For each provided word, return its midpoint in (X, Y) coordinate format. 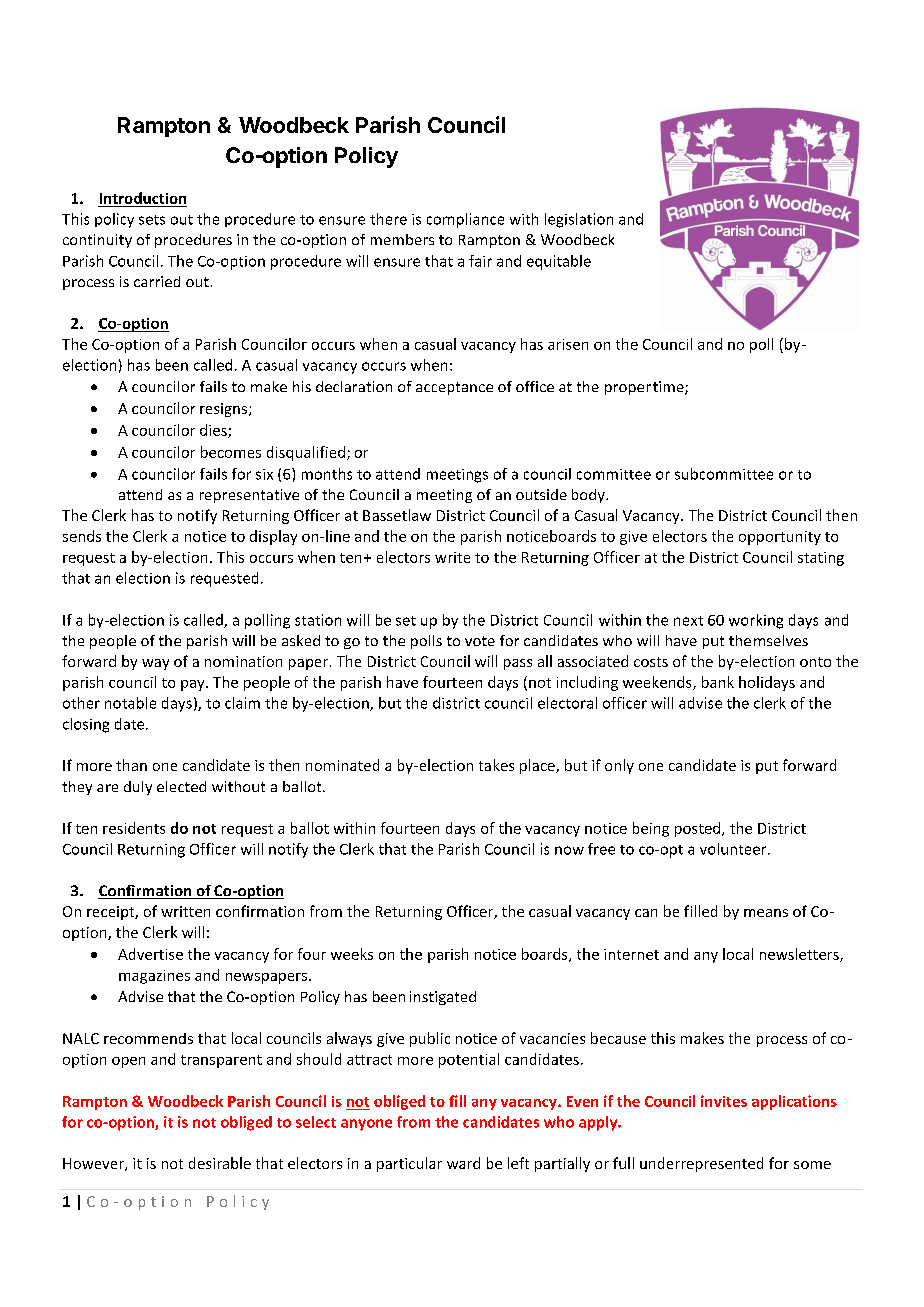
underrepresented (701, 1164)
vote (480, 641)
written (185, 911)
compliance (465, 220)
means (766, 913)
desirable (220, 1163)
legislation (579, 220)
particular (409, 1164)
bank (718, 682)
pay (194, 685)
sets (152, 220)
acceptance (454, 388)
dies (214, 431)
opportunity (780, 538)
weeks (352, 954)
